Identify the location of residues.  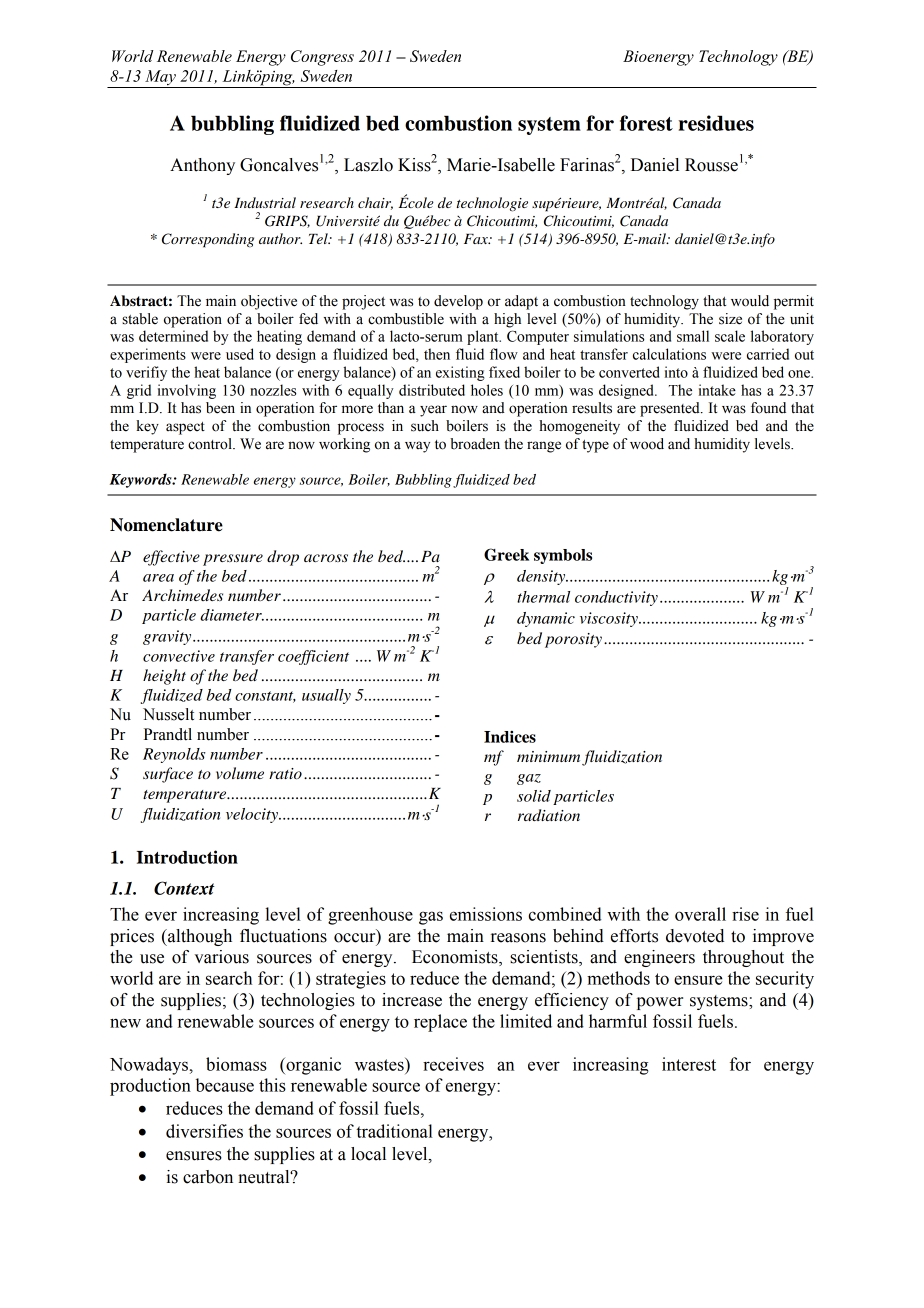
(716, 123).
